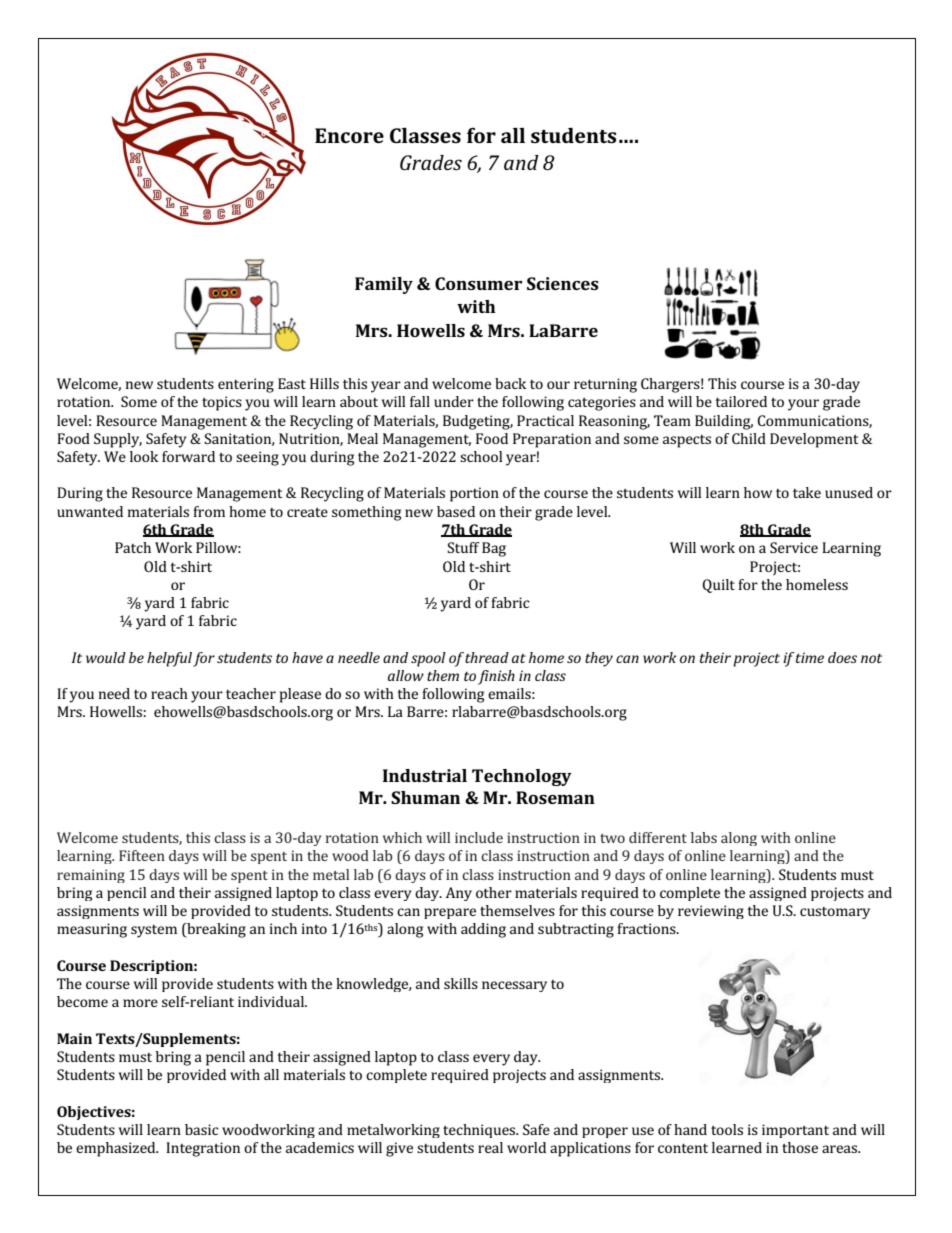 Image resolution: width=952 pixels, height=1233 pixels. Describe the element at coordinates (480, 1131) in the screenshot. I see `techniques` at that location.
